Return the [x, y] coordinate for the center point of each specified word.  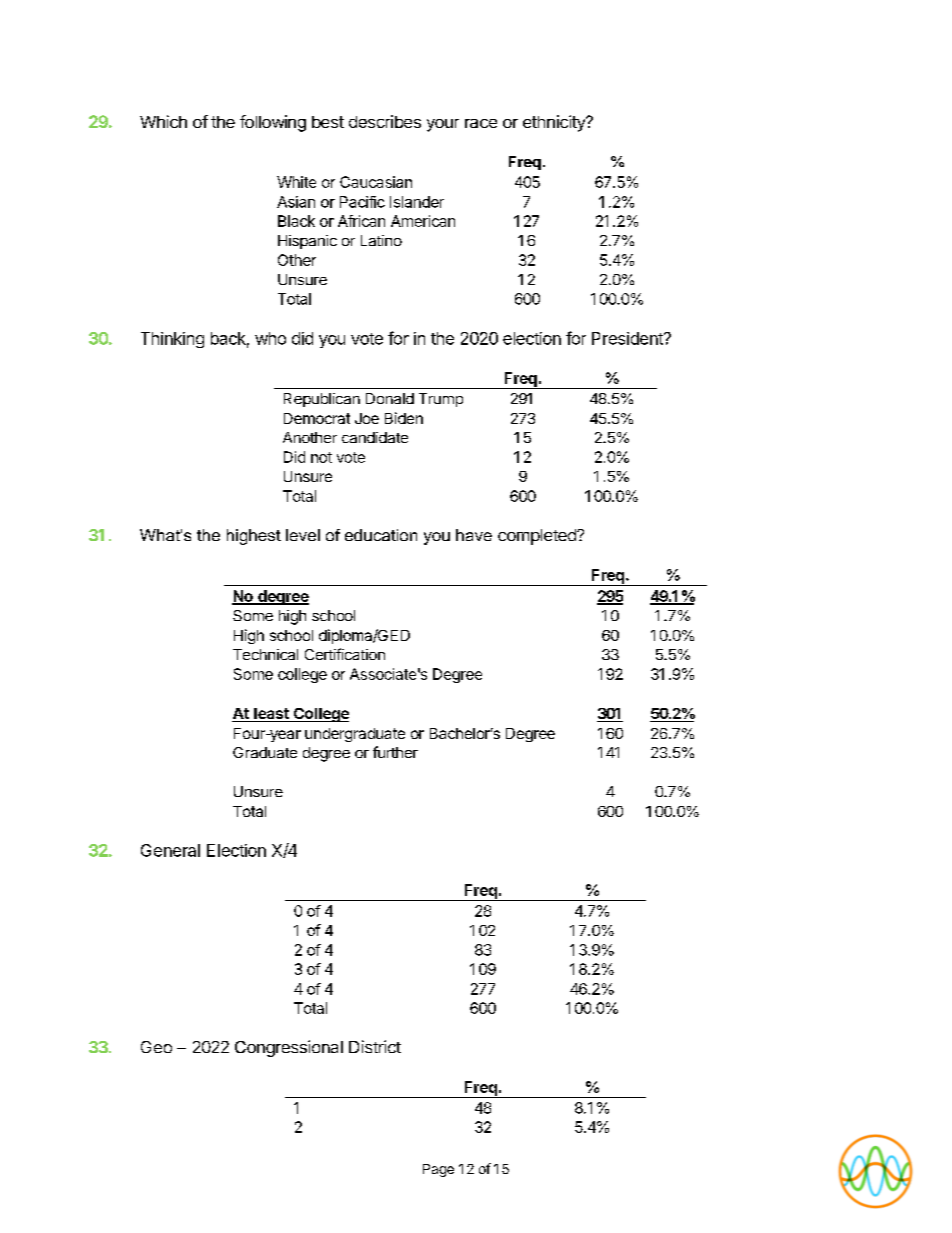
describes [385, 121]
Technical [265, 654]
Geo [156, 1047]
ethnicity [555, 123]
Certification [345, 654]
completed [538, 537]
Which [163, 121]
